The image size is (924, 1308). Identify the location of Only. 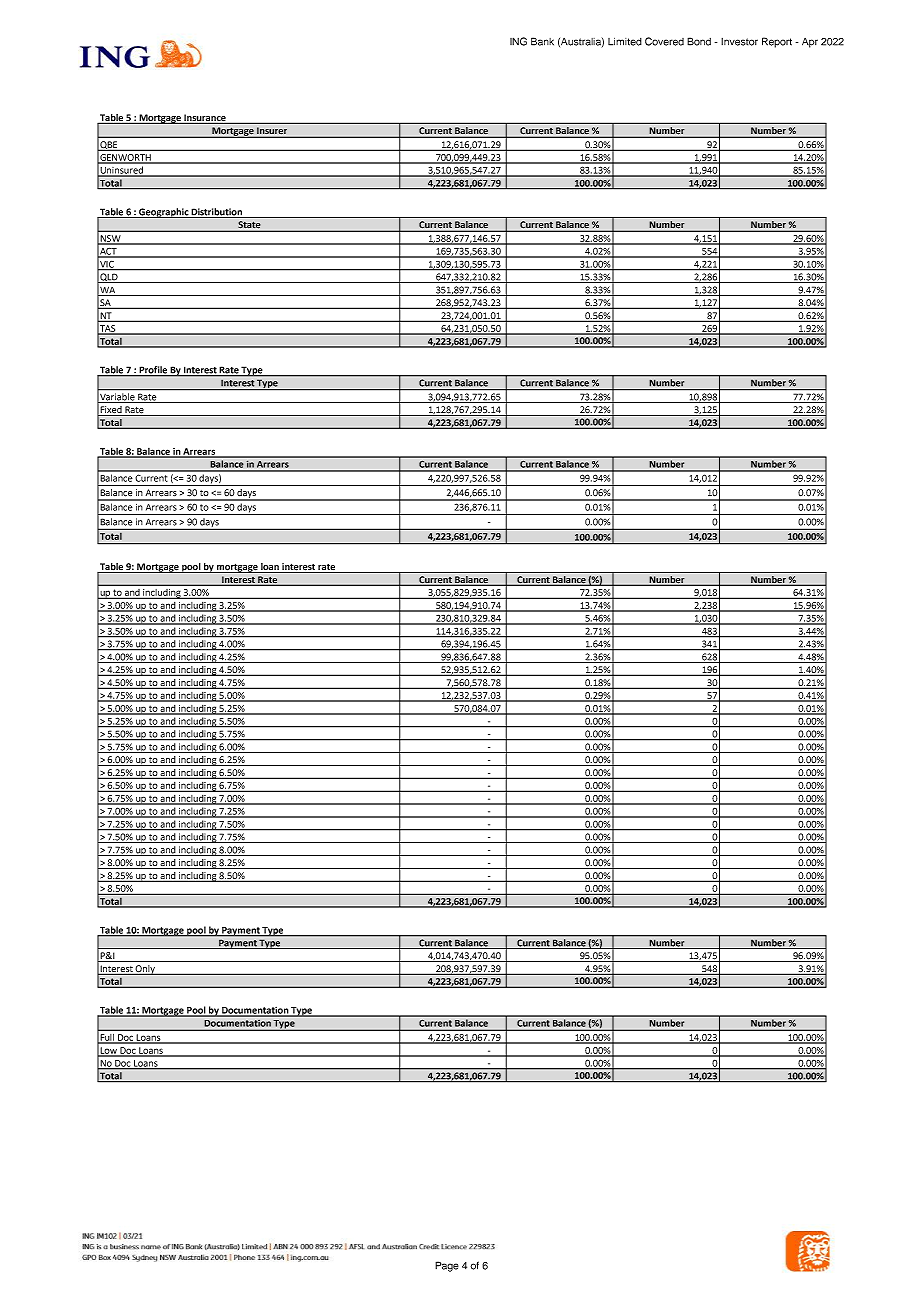
(145, 970).
